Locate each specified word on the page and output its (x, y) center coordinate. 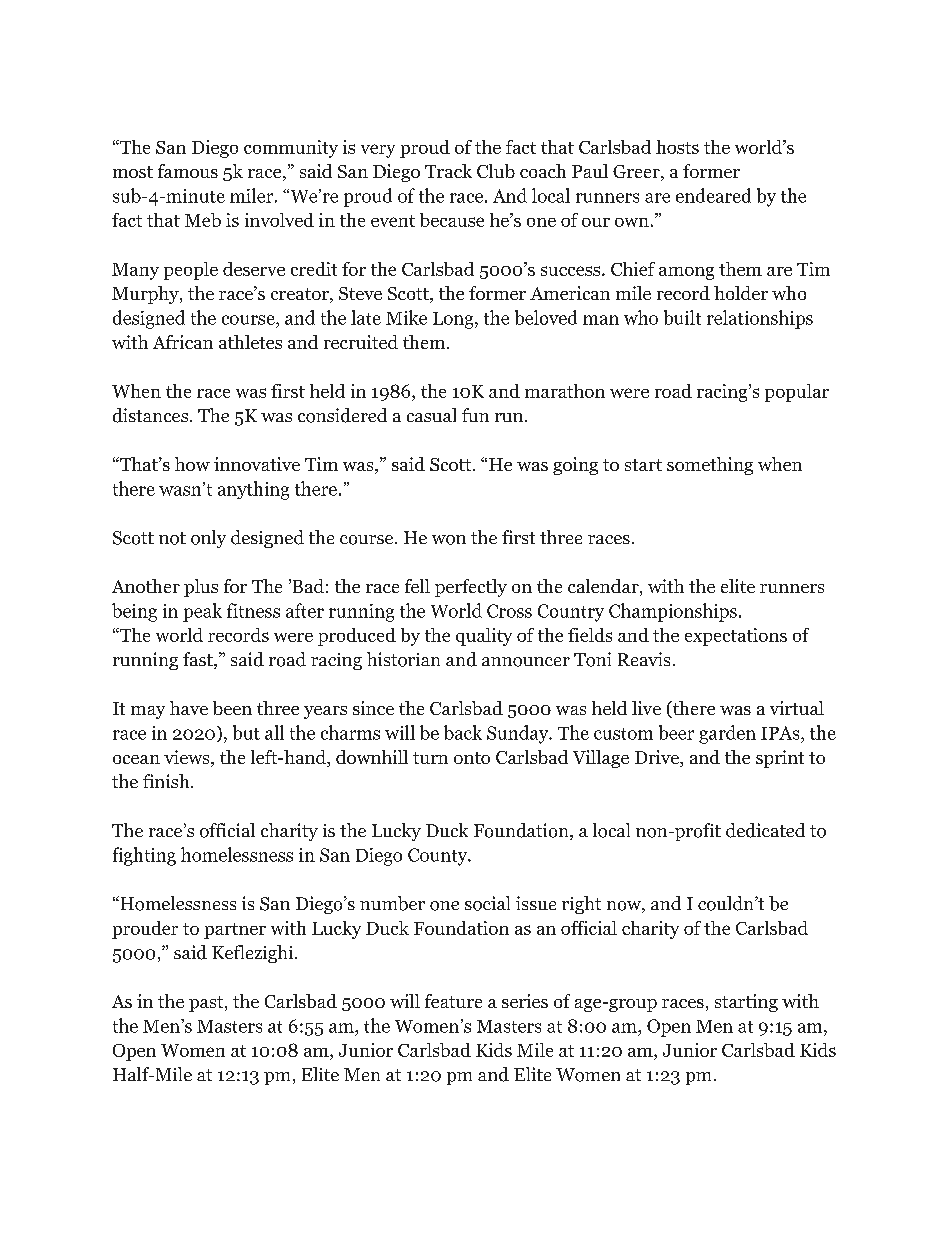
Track (448, 171)
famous (188, 171)
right (581, 905)
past (207, 1004)
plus (201, 588)
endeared (713, 195)
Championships (673, 612)
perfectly (471, 588)
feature (453, 1001)
